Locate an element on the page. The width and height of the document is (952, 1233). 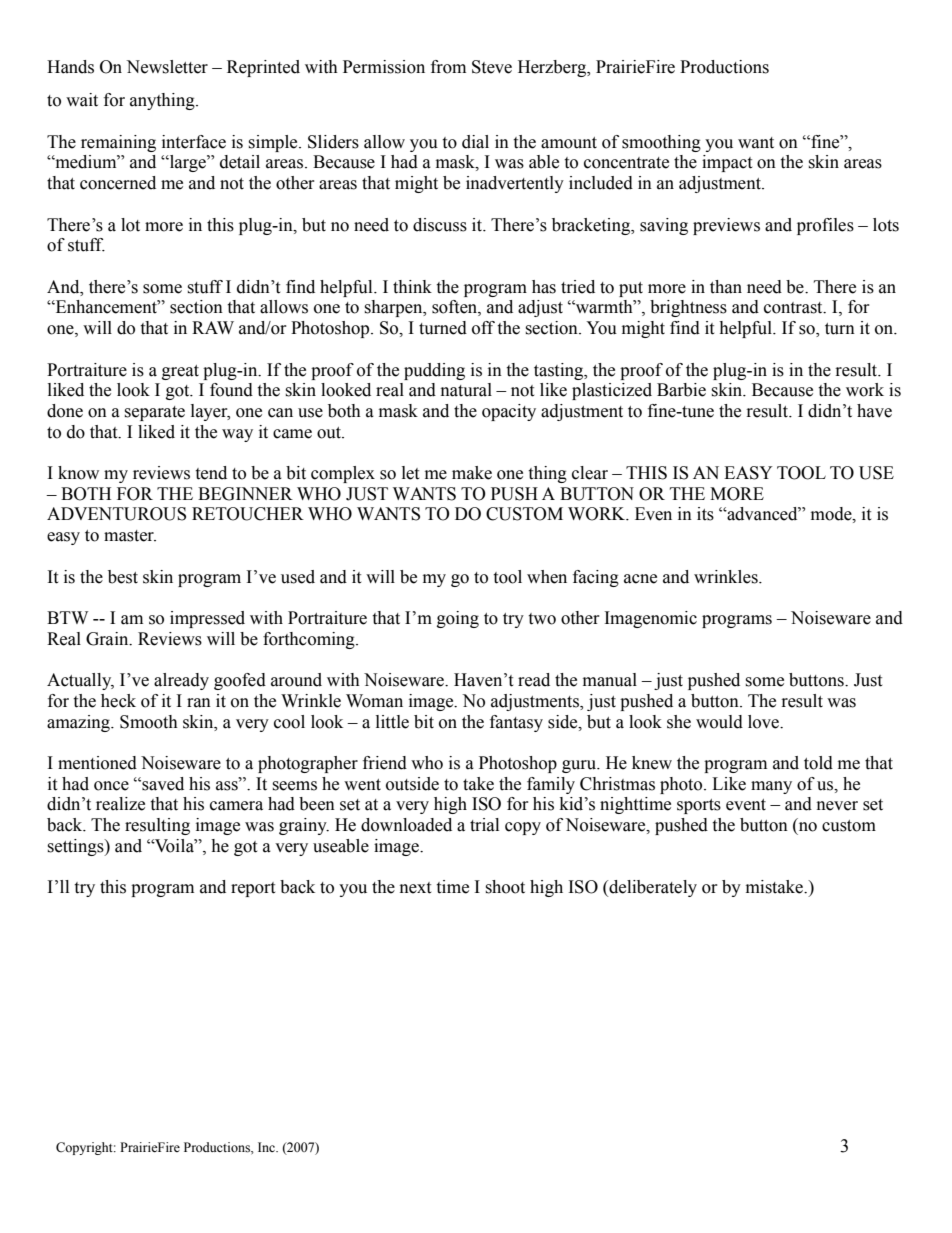
think is located at coordinates (412, 287).
